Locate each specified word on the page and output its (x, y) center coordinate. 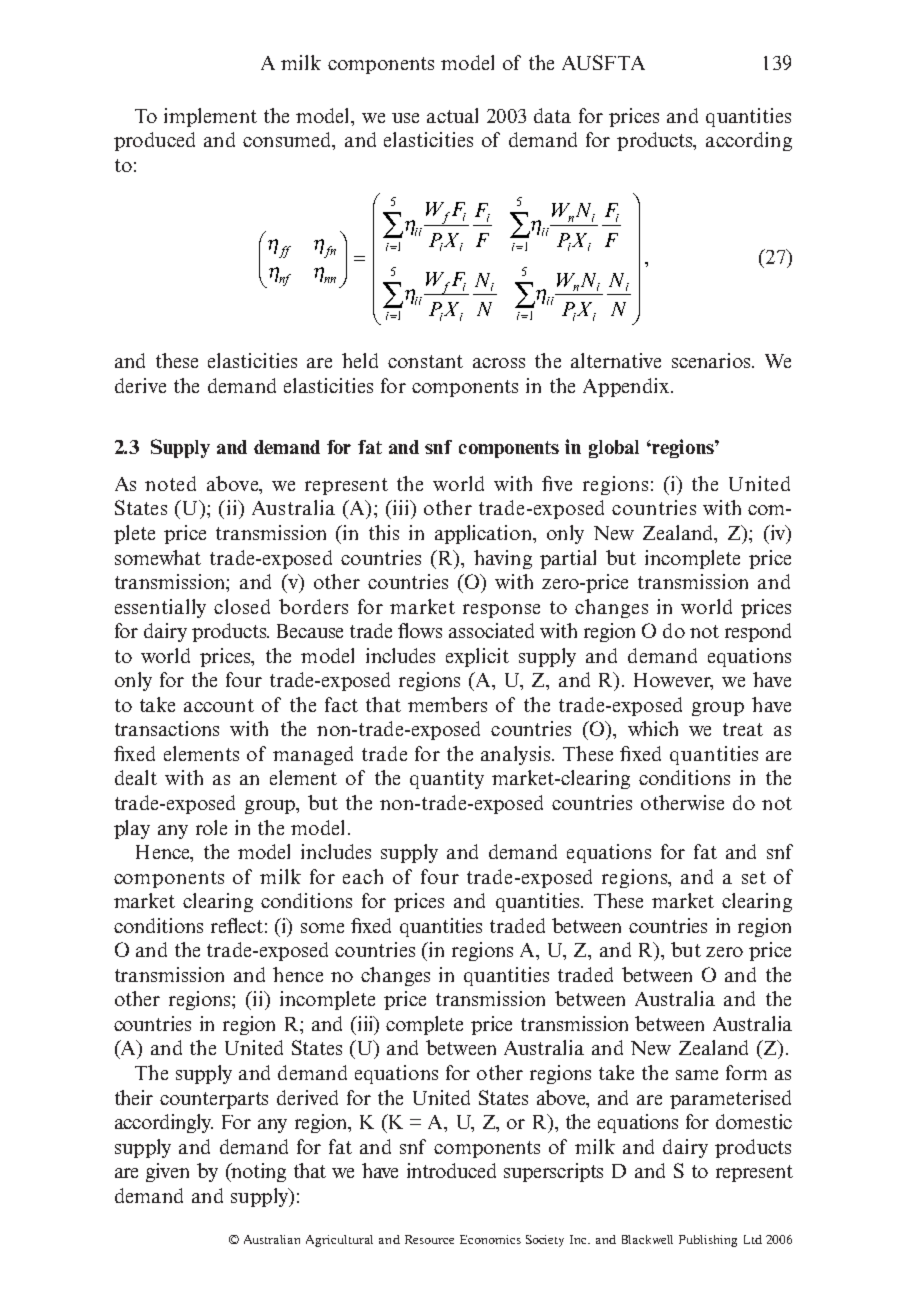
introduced (451, 1170)
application (484, 534)
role (211, 827)
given (167, 1172)
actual (452, 115)
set (754, 877)
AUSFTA (603, 62)
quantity (447, 779)
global (614, 449)
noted (170, 483)
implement (210, 117)
